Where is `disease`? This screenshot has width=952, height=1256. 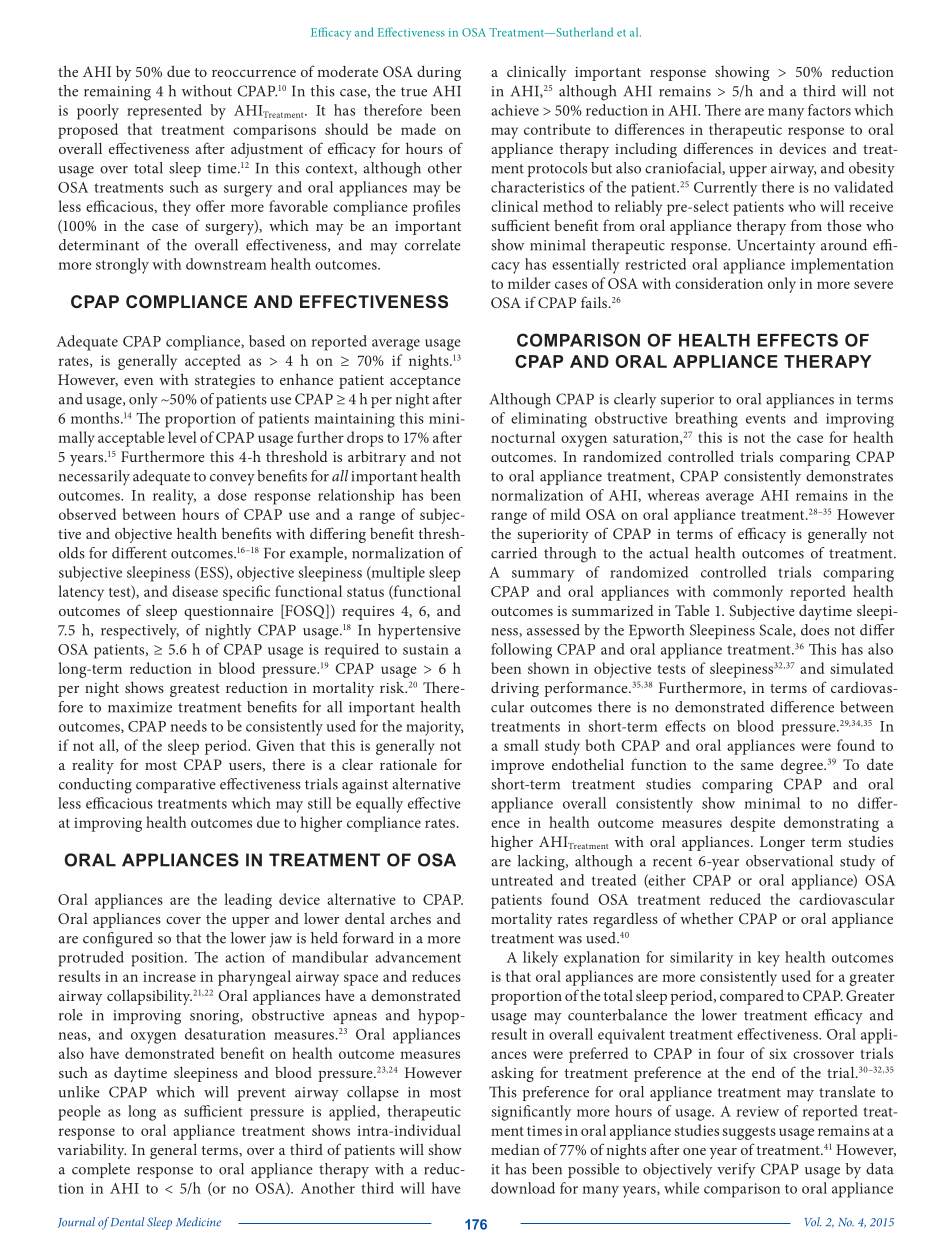
disease is located at coordinates (195, 591).
